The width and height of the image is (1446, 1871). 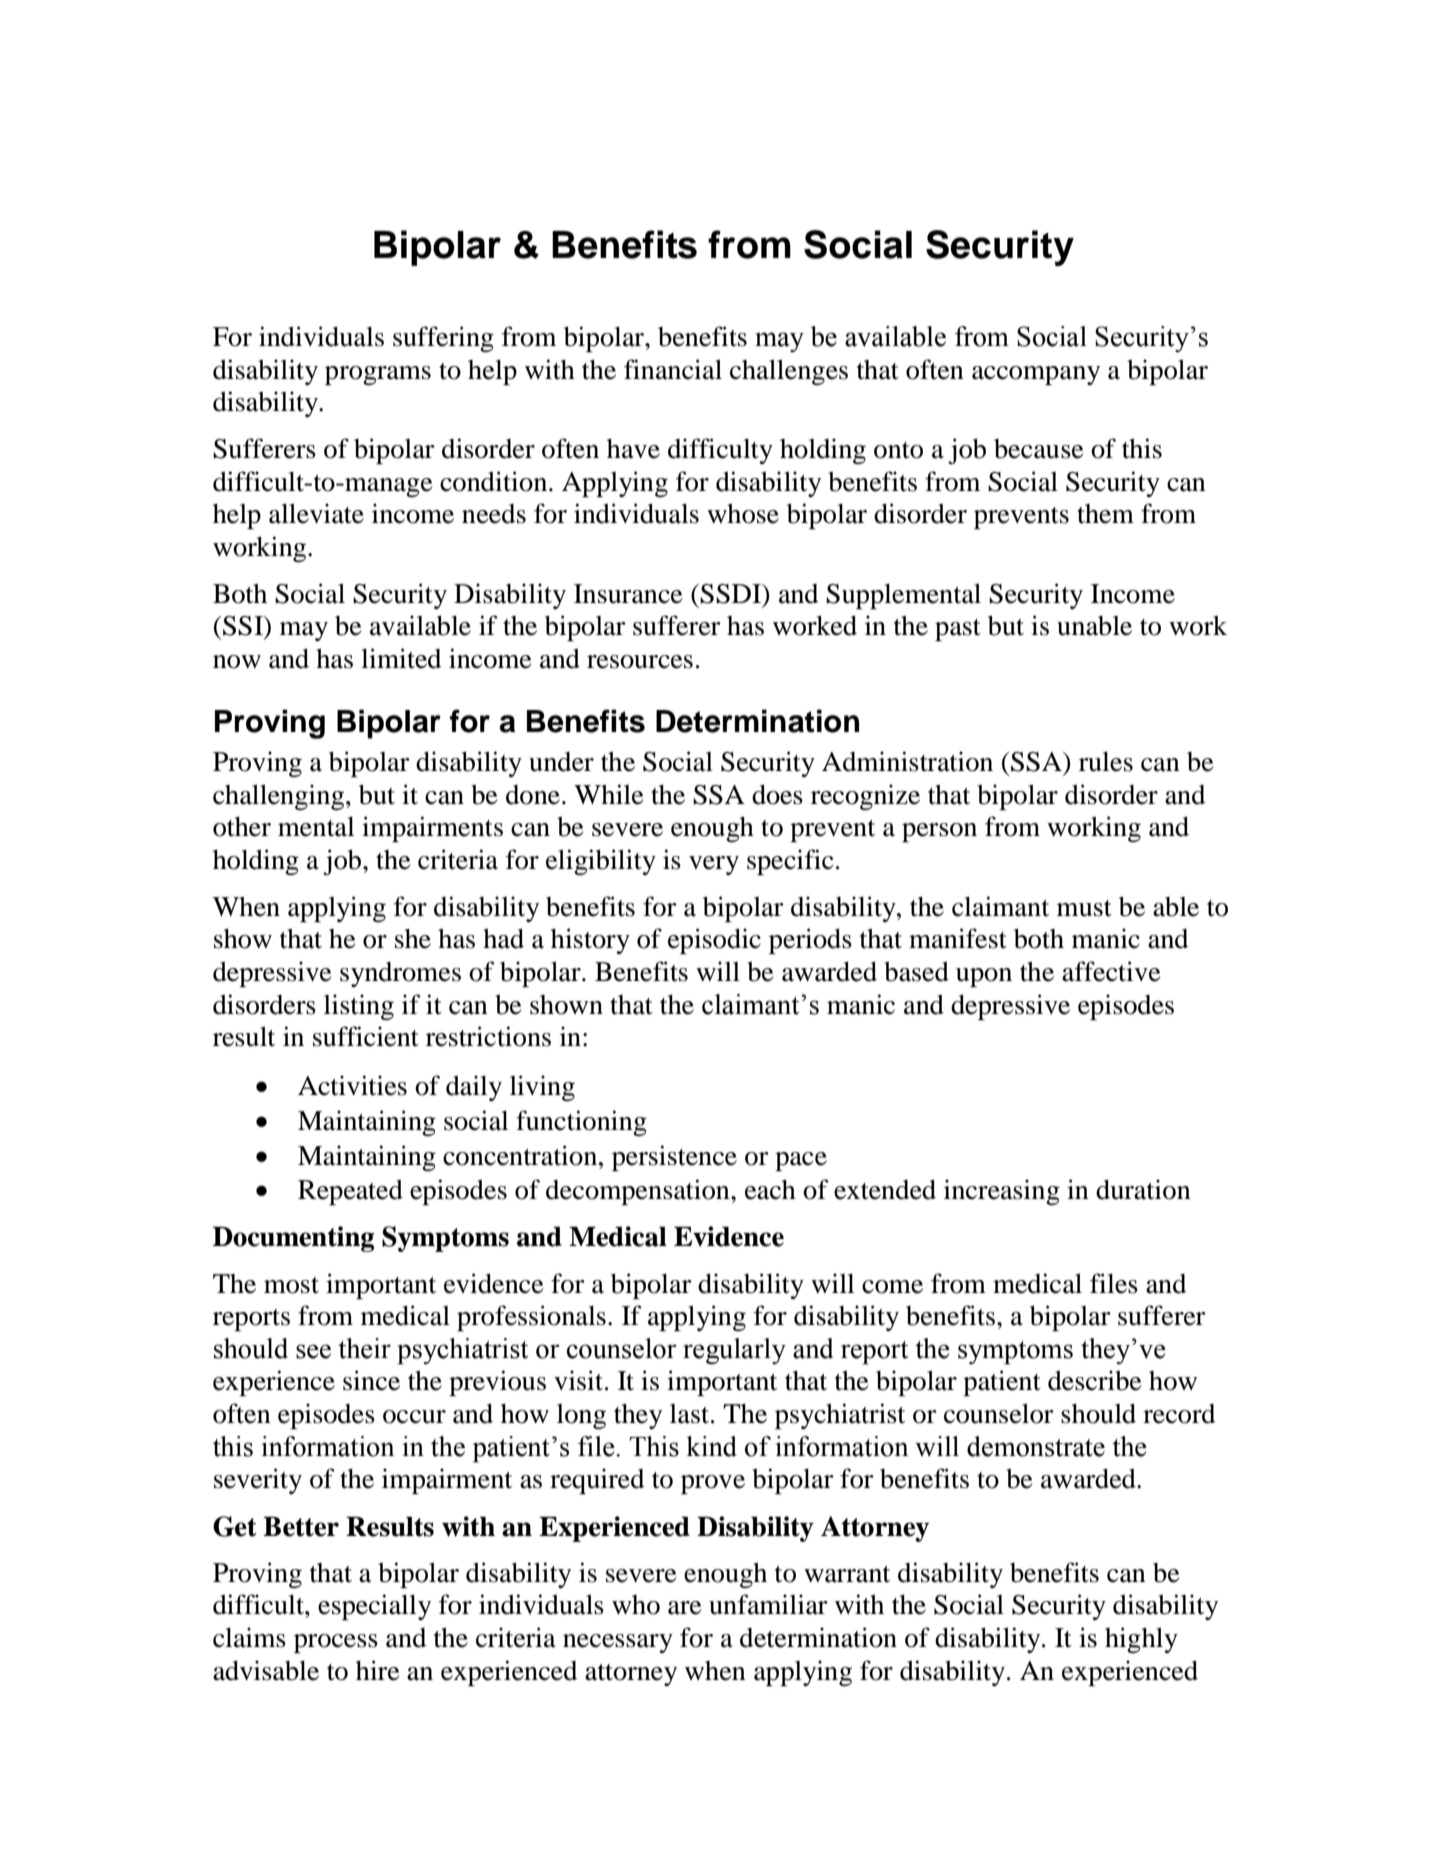 I want to click on programs, so click(x=378, y=375).
